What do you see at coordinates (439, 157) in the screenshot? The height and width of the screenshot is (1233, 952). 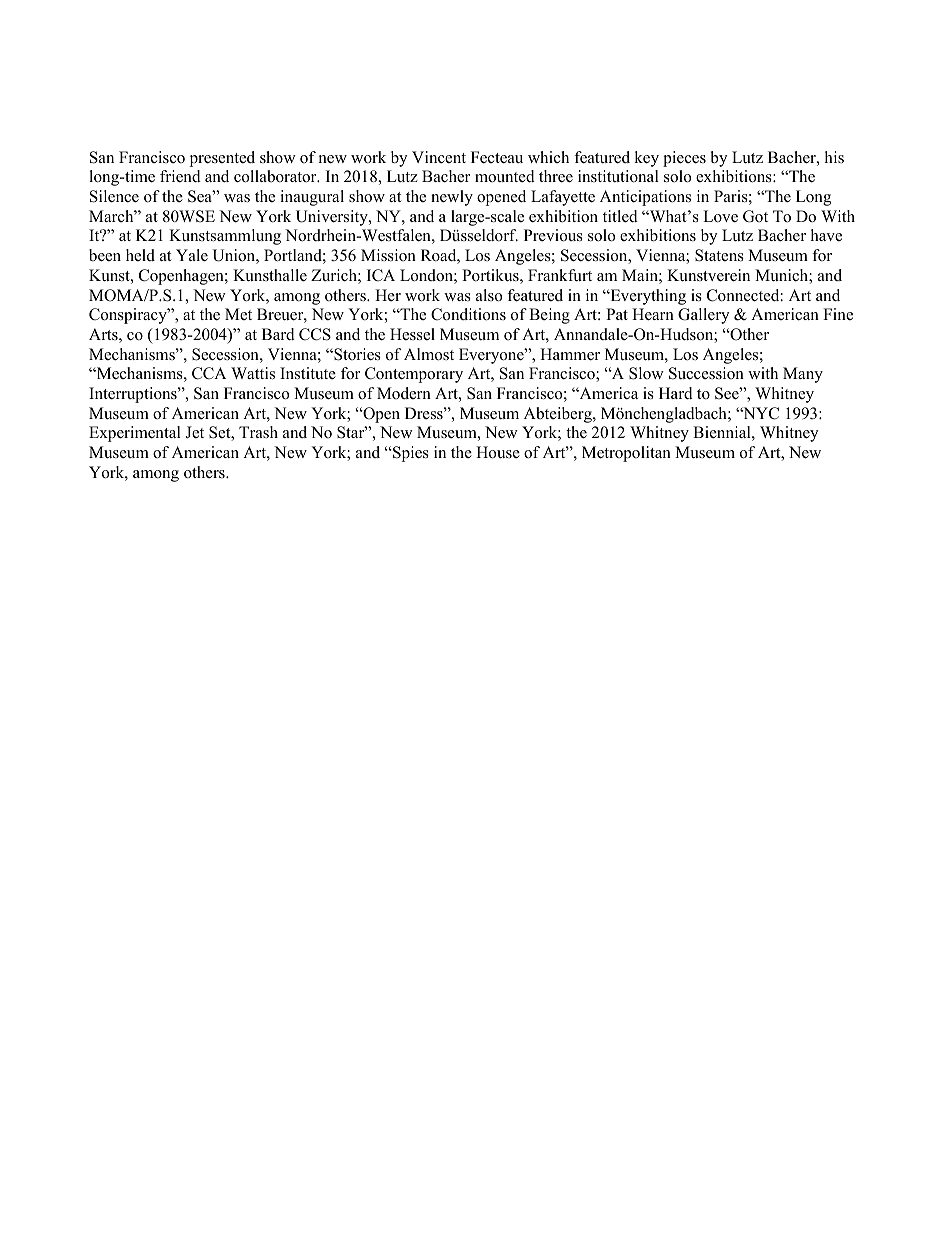 I see `Vincent` at bounding box center [439, 157].
